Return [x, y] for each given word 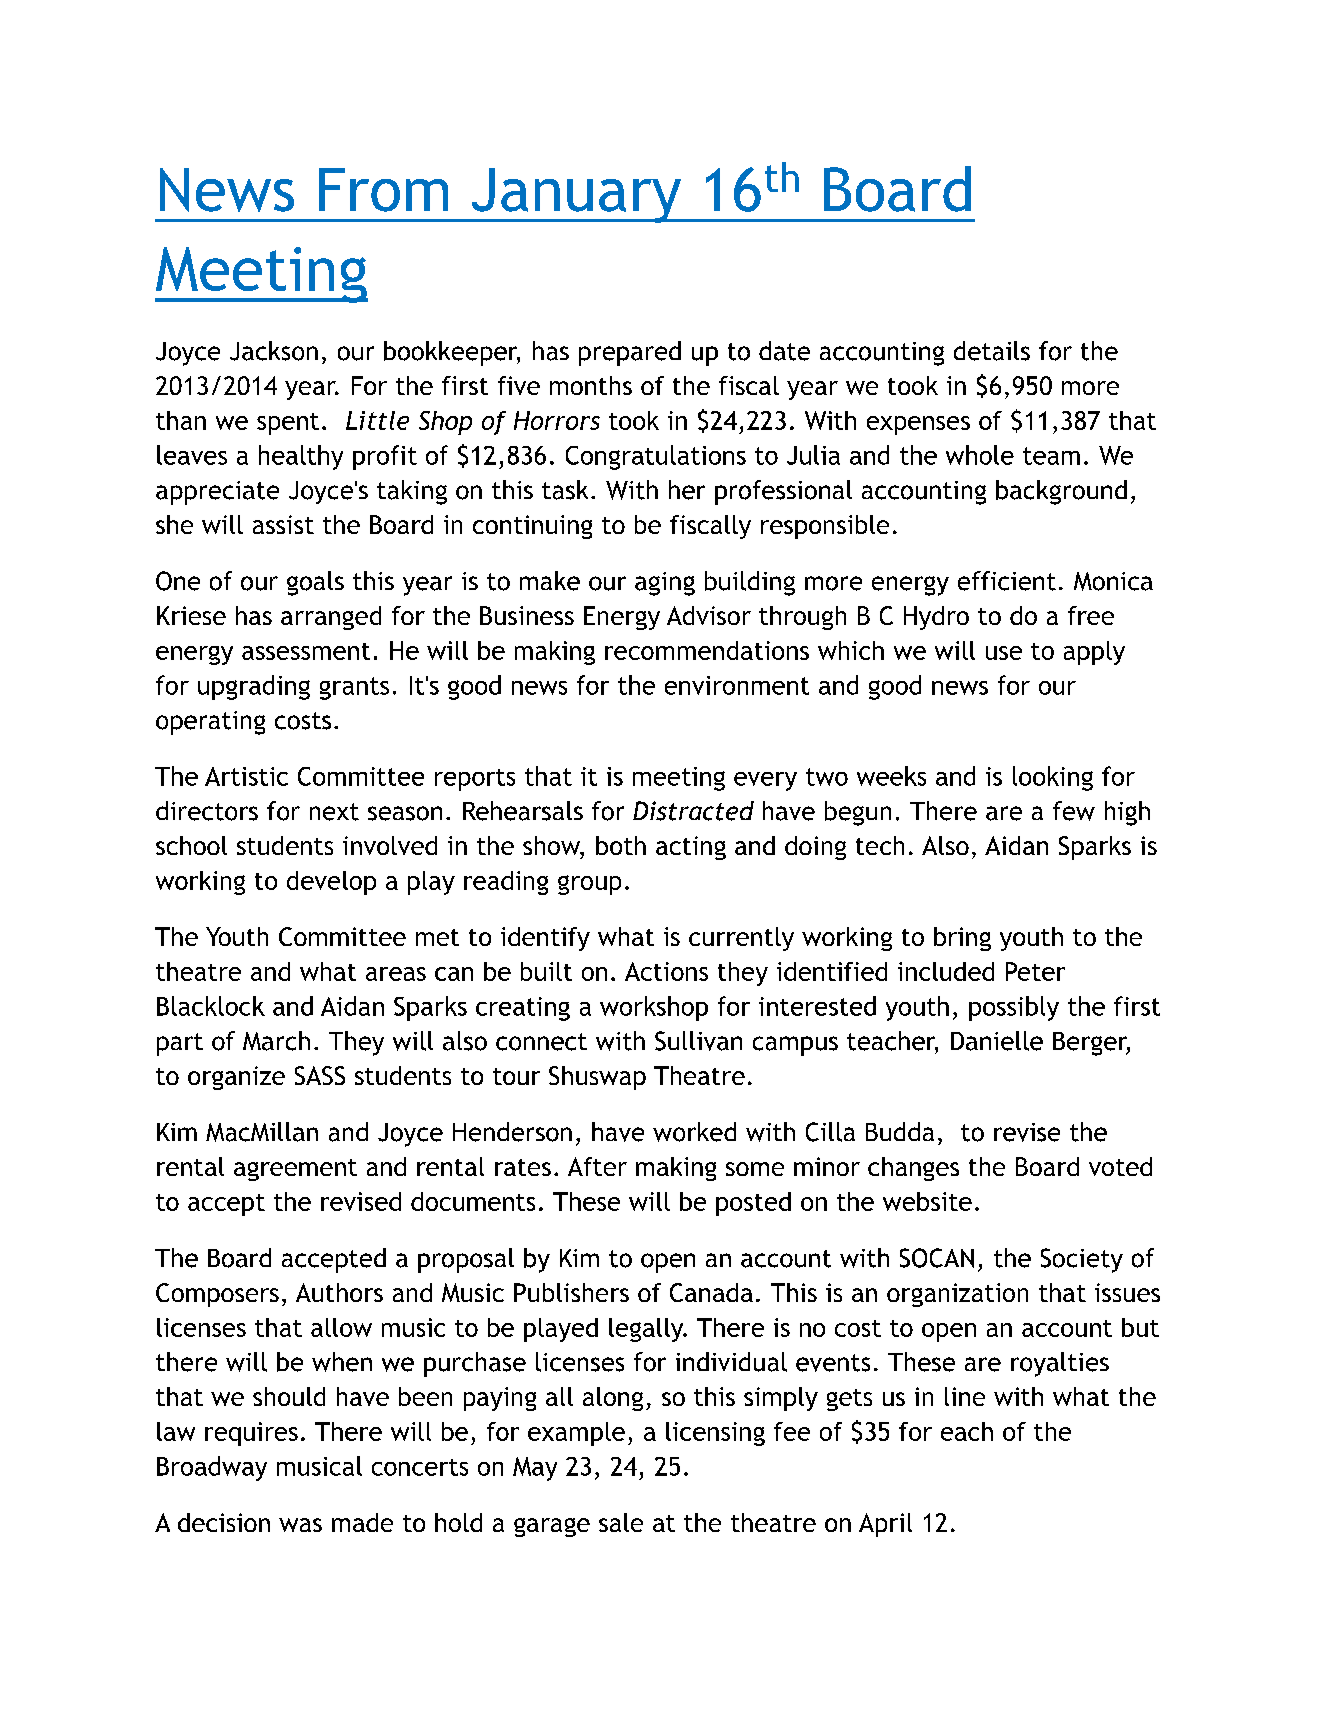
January [576, 195]
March [276, 1041]
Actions [666, 971]
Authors [339, 1292]
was [300, 1525]
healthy [301, 457]
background [1061, 492]
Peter [1035, 971]
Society [1082, 1260]
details [992, 351]
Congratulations [656, 457]
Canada [711, 1292]
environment [737, 685]
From [383, 190]
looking [1053, 778]
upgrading [254, 687]
